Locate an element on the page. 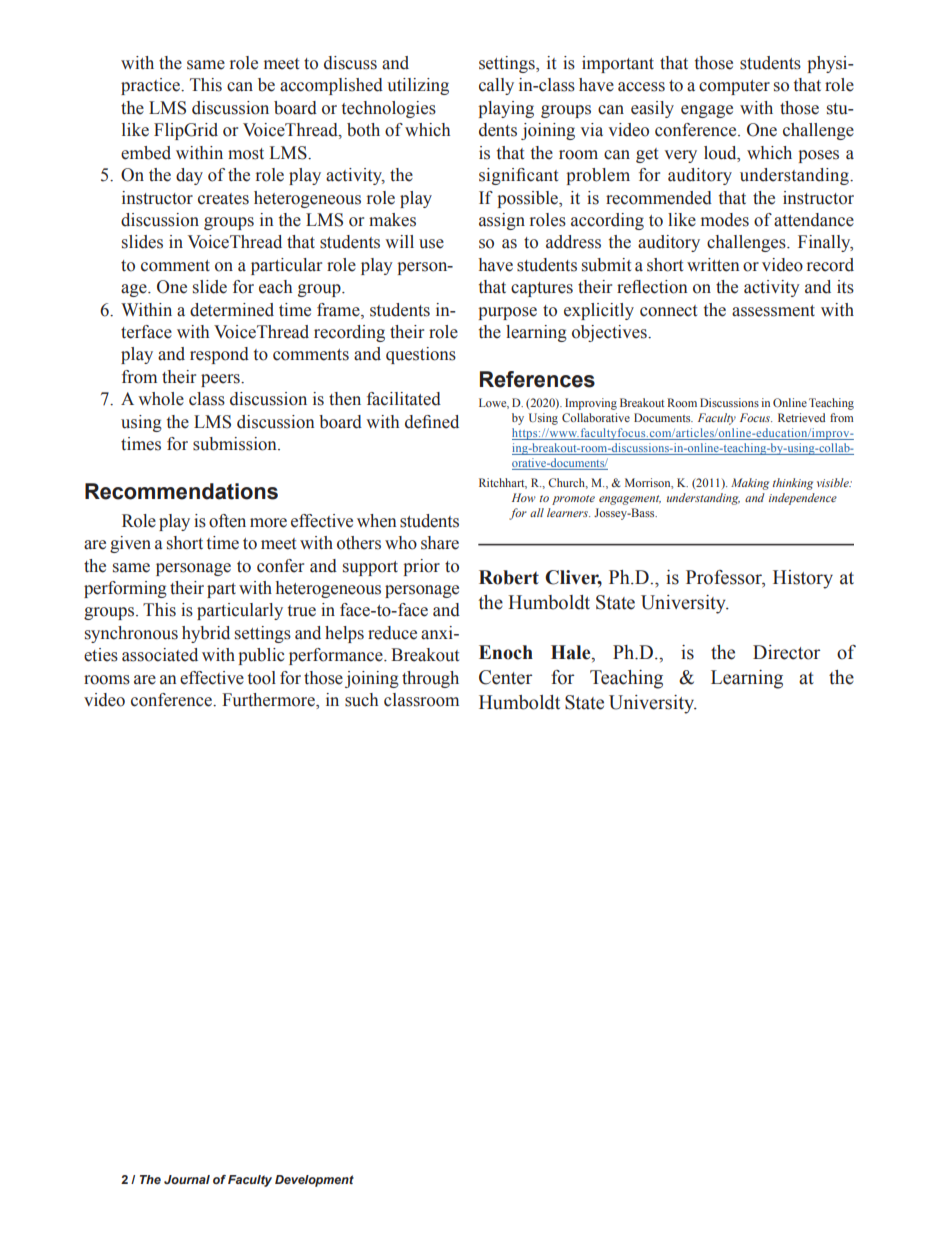 The height and width of the document is (1233, 952). computer is located at coordinates (734, 87).
